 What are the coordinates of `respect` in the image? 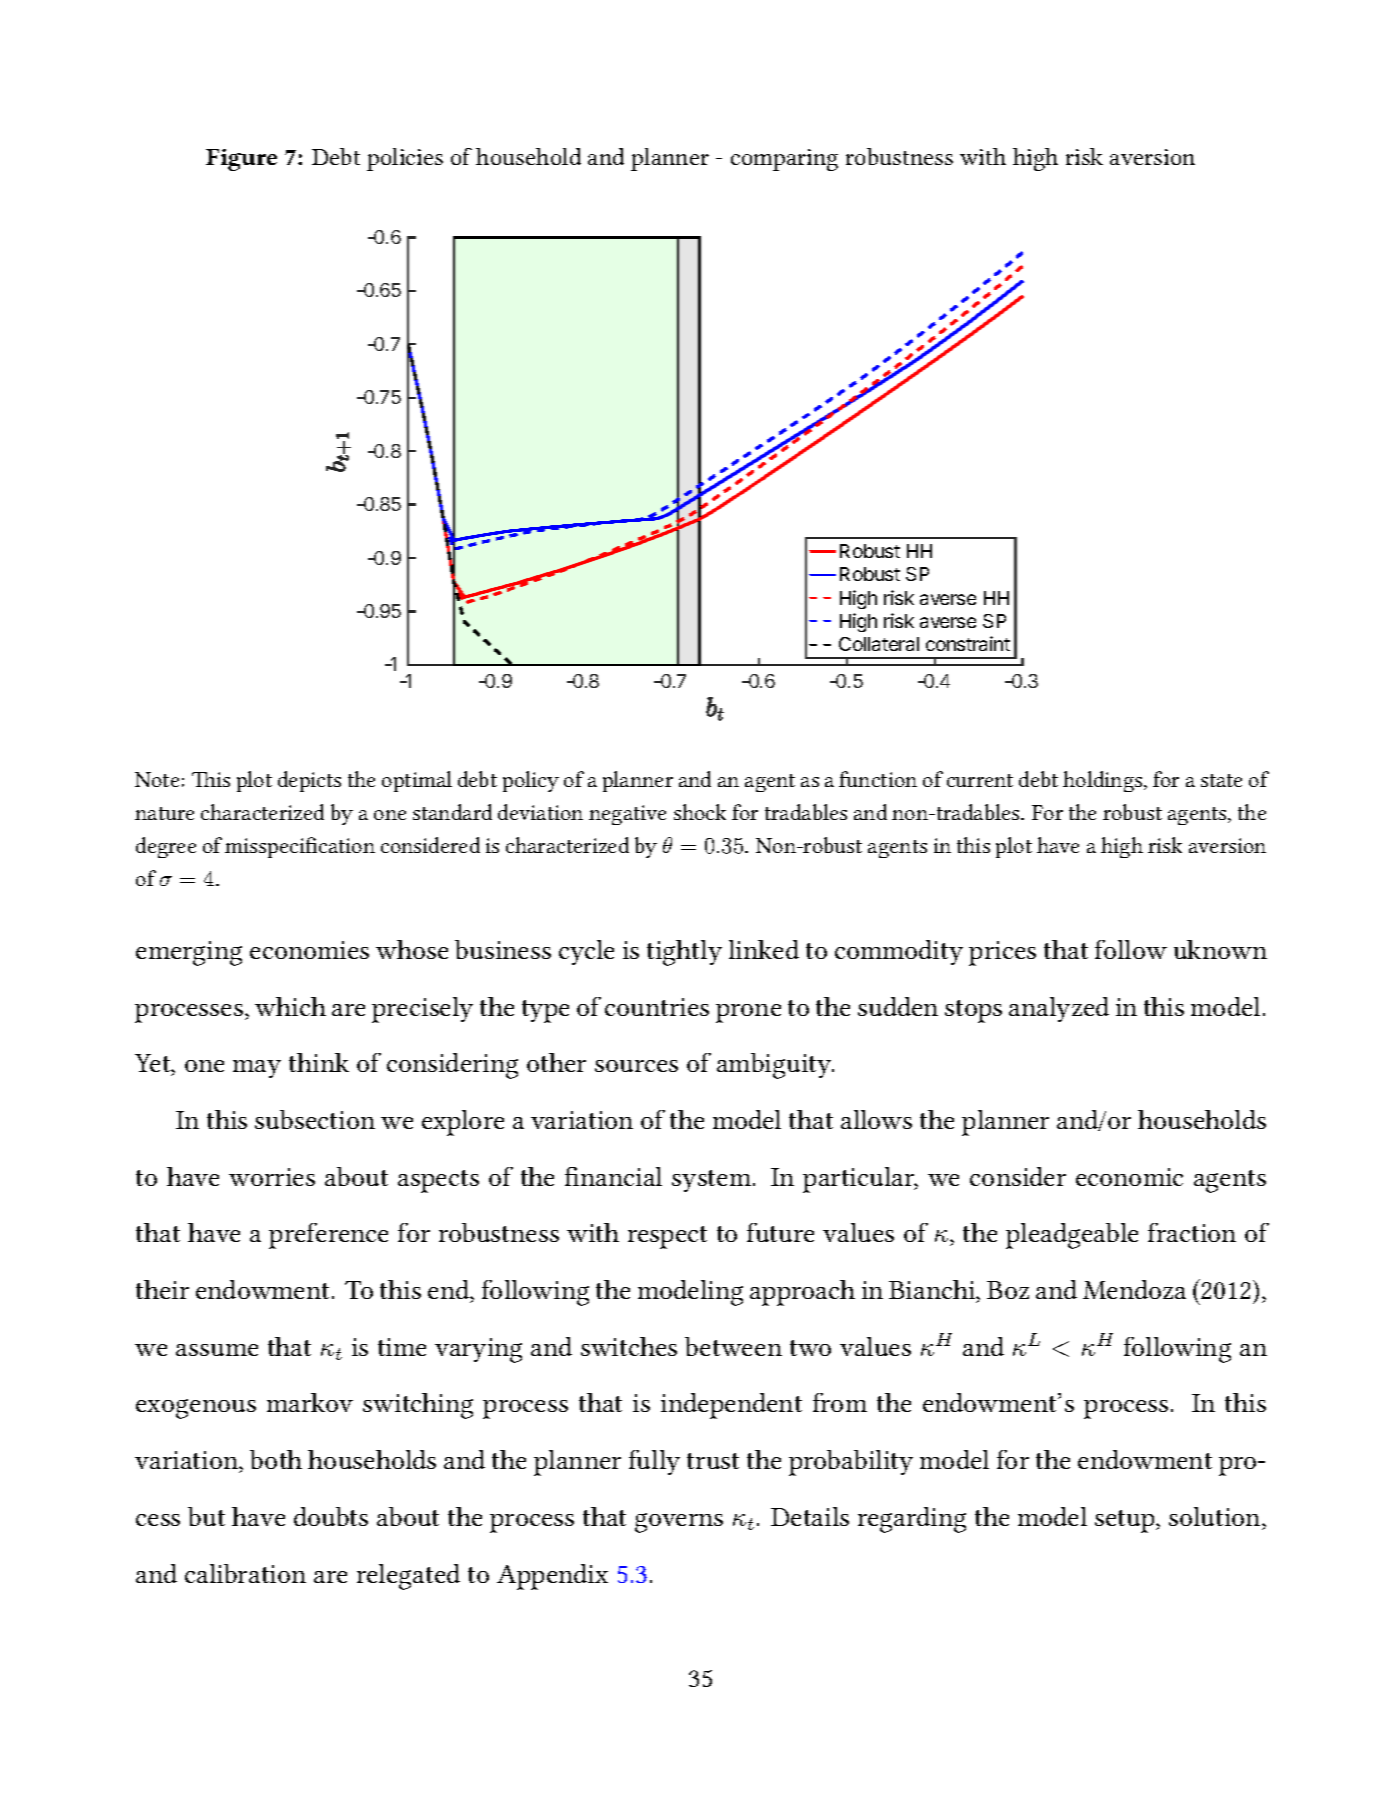 It's located at (667, 1237).
